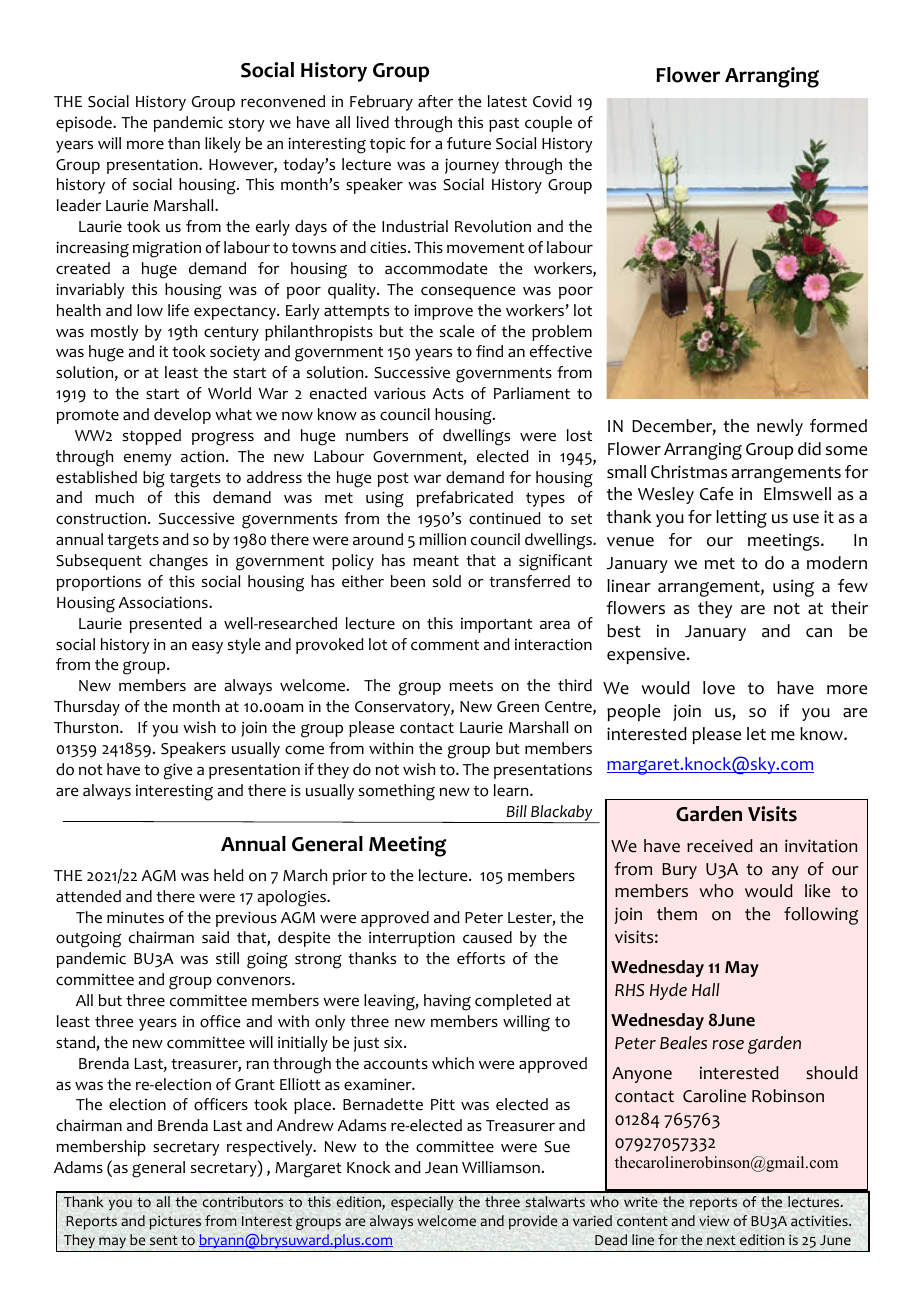 This document has height=1308, width=924. I want to click on love, so click(719, 688).
